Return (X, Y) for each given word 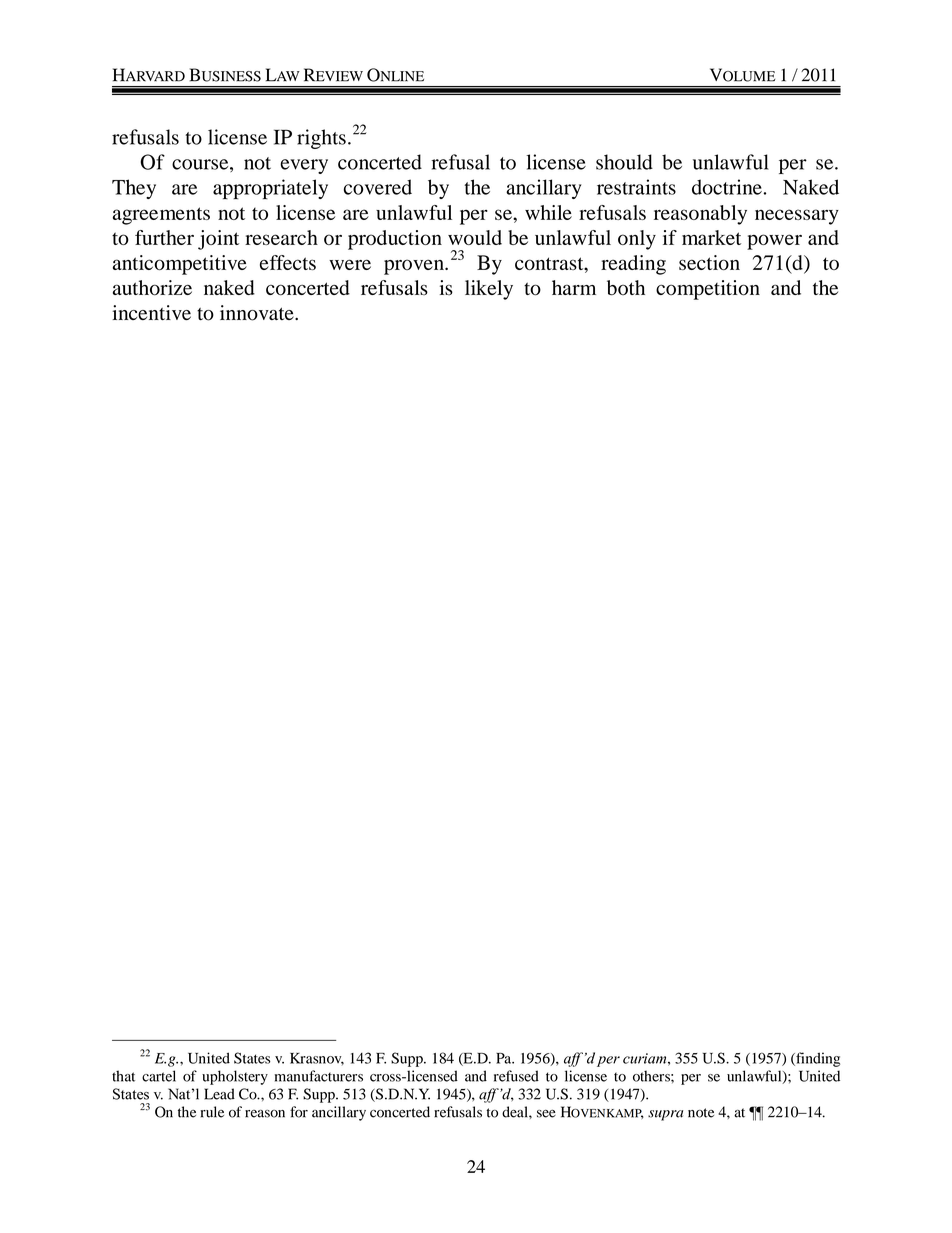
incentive (151, 312)
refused (516, 1076)
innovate (258, 313)
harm (574, 287)
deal (516, 1112)
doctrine (728, 187)
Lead (219, 1094)
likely (489, 290)
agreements (161, 216)
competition (708, 290)
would (475, 237)
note (701, 1113)
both (626, 288)
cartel (159, 1076)
